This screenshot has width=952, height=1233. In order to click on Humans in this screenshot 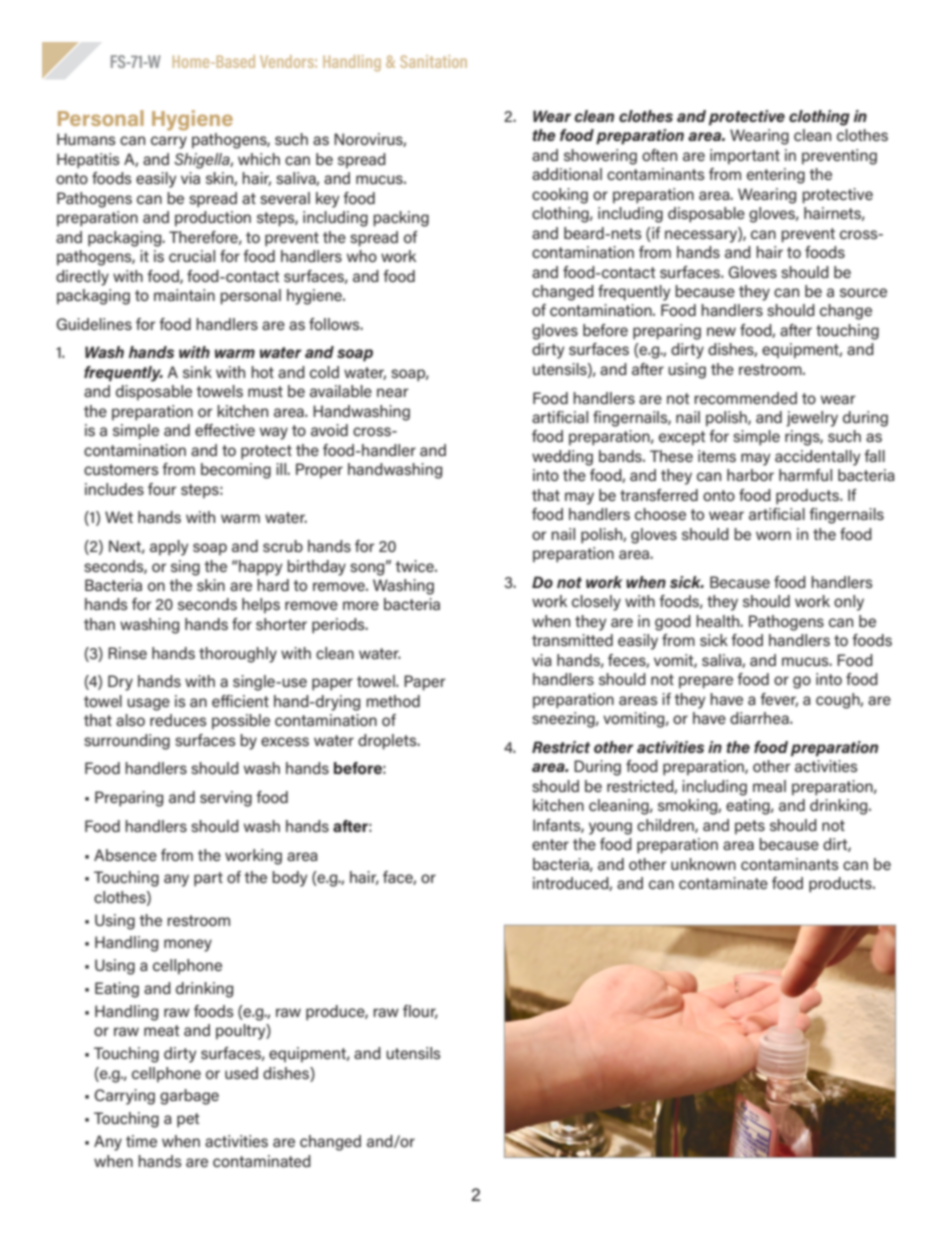, I will do `click(86, 139)`.
